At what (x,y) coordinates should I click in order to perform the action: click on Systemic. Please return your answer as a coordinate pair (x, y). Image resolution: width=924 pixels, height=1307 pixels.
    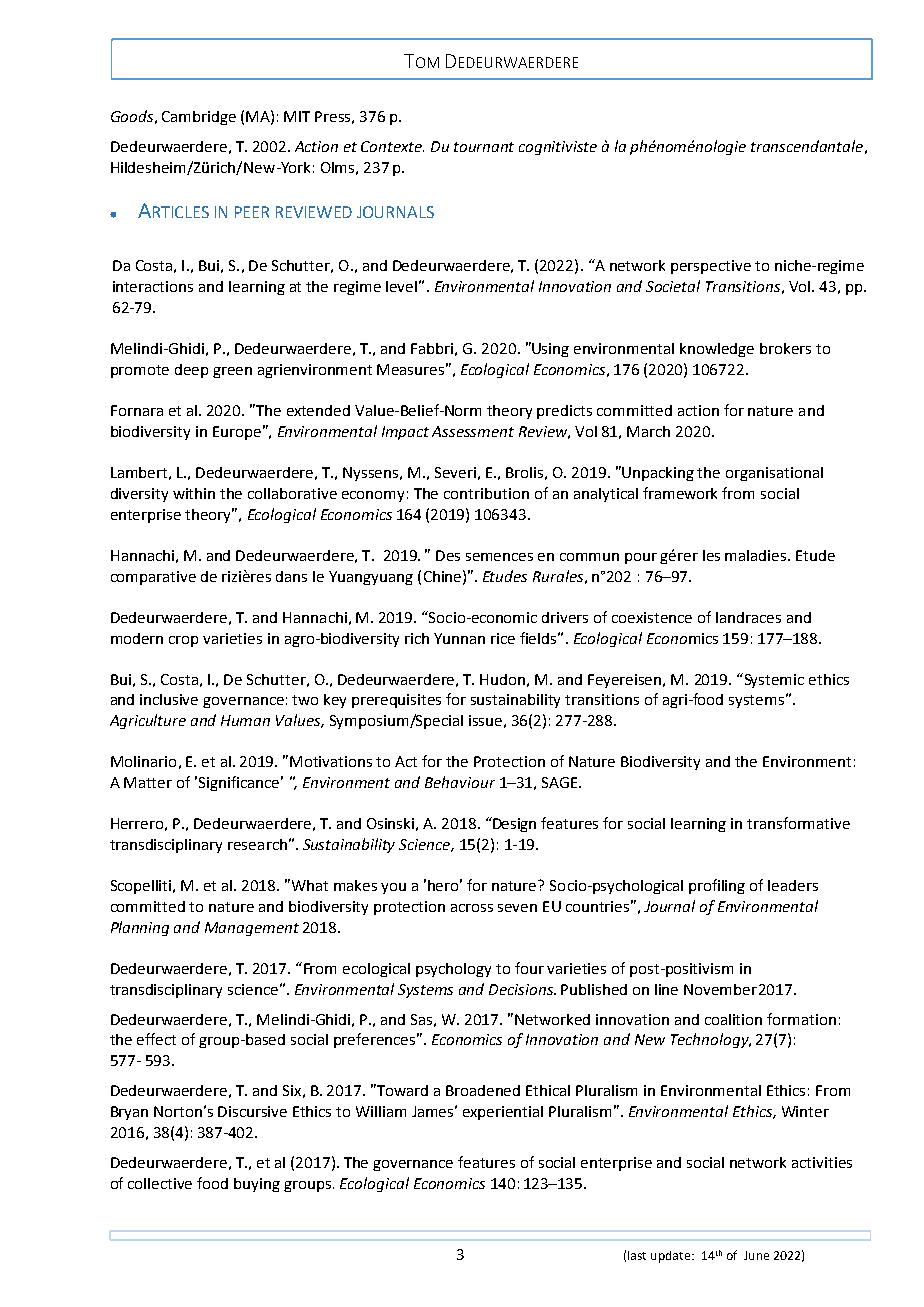
    Looking at the image, I should click on (773, 680).
